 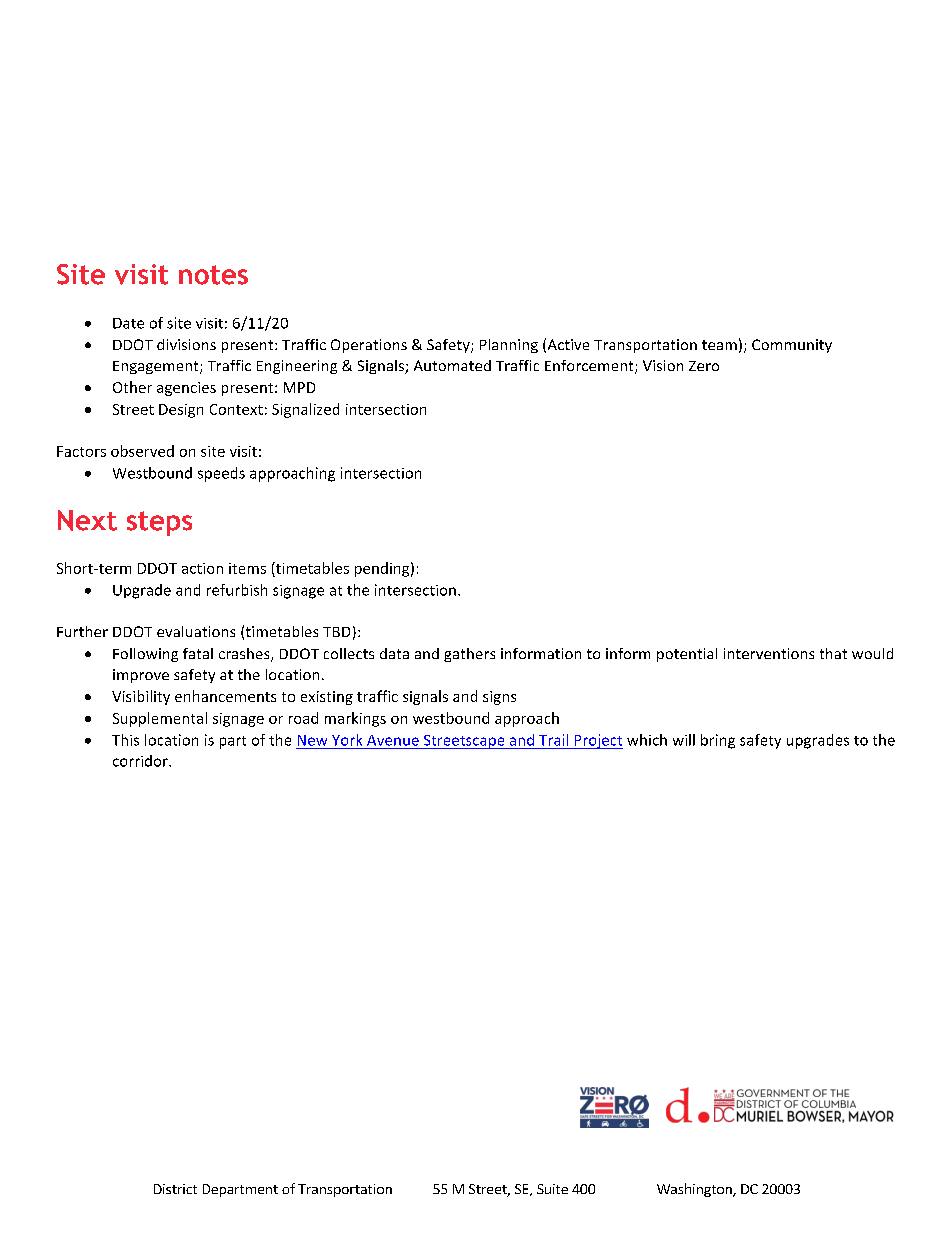 What do you see at coordinates (718, 741) in the image?
I see `bring` at bounding box center [718, 741].
